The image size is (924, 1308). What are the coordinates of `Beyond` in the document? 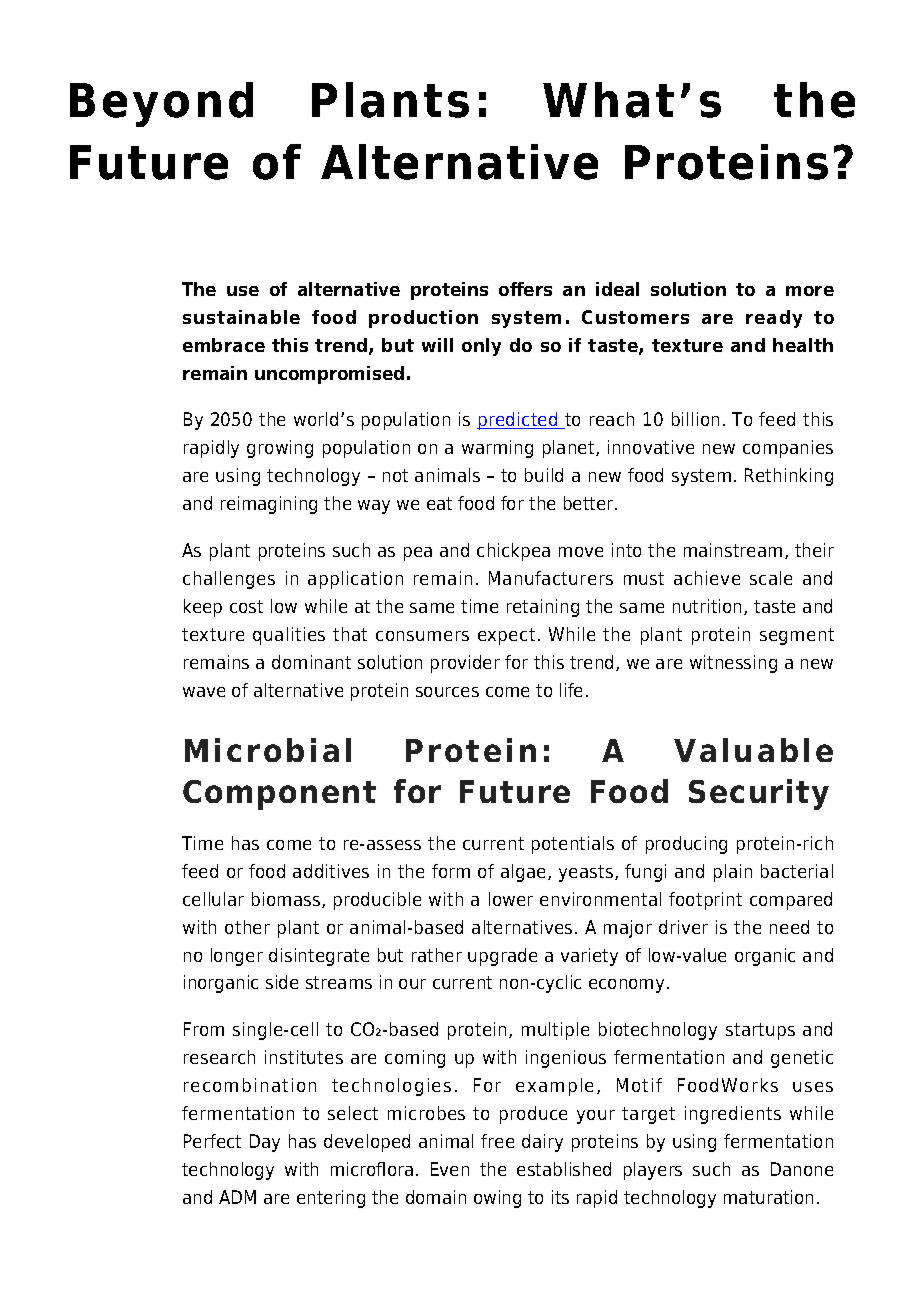 It's located at (161, 104).
